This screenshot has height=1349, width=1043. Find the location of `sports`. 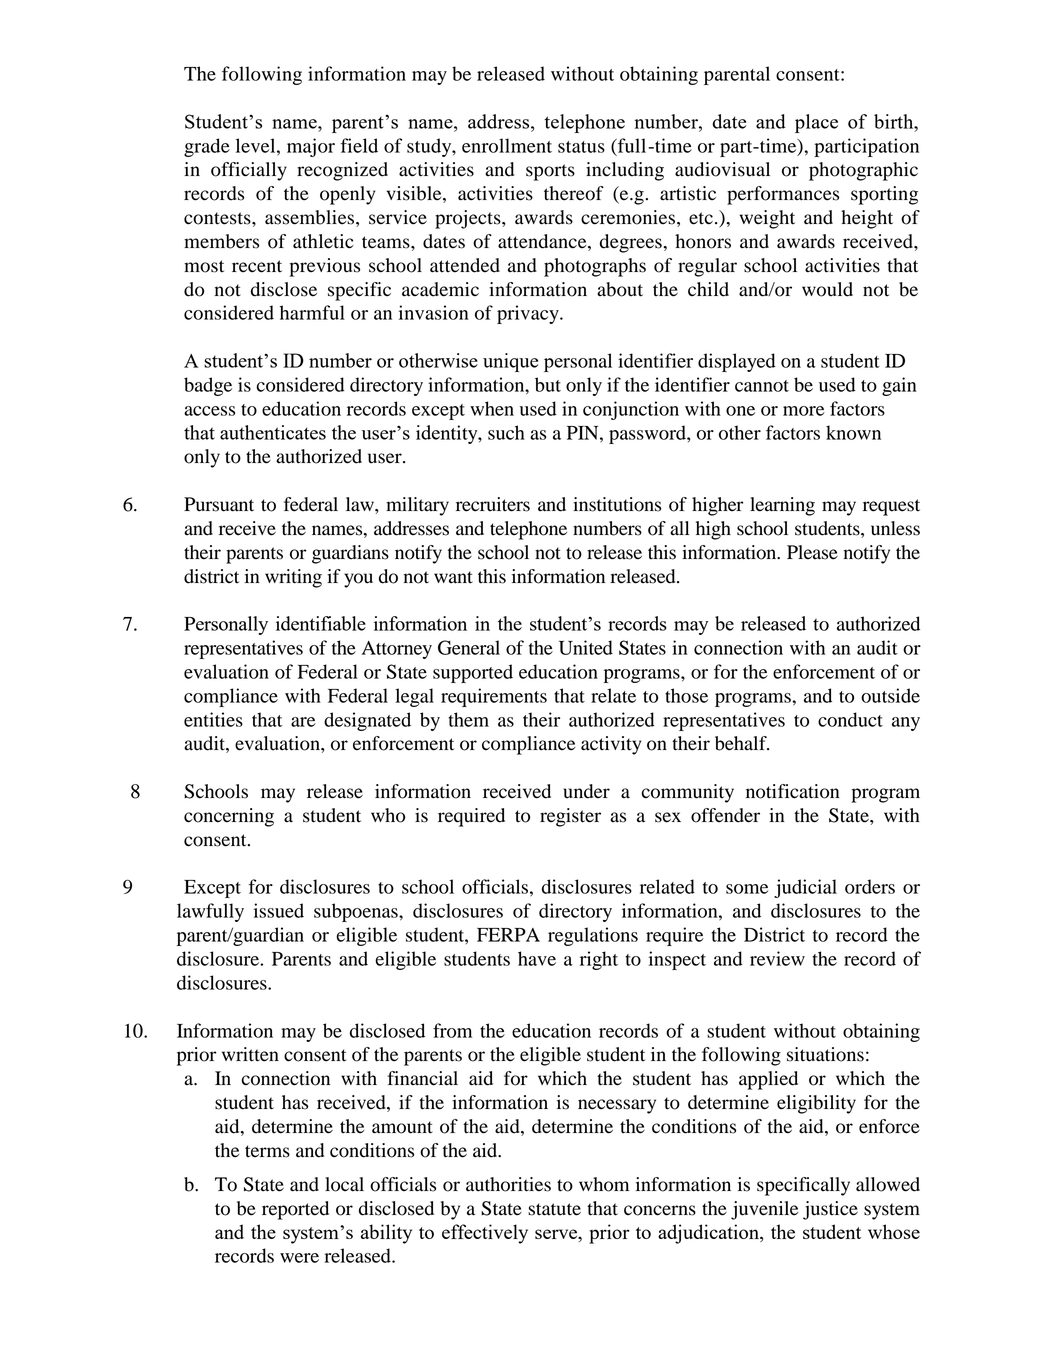

sports is located at coordinates (550, 172).
